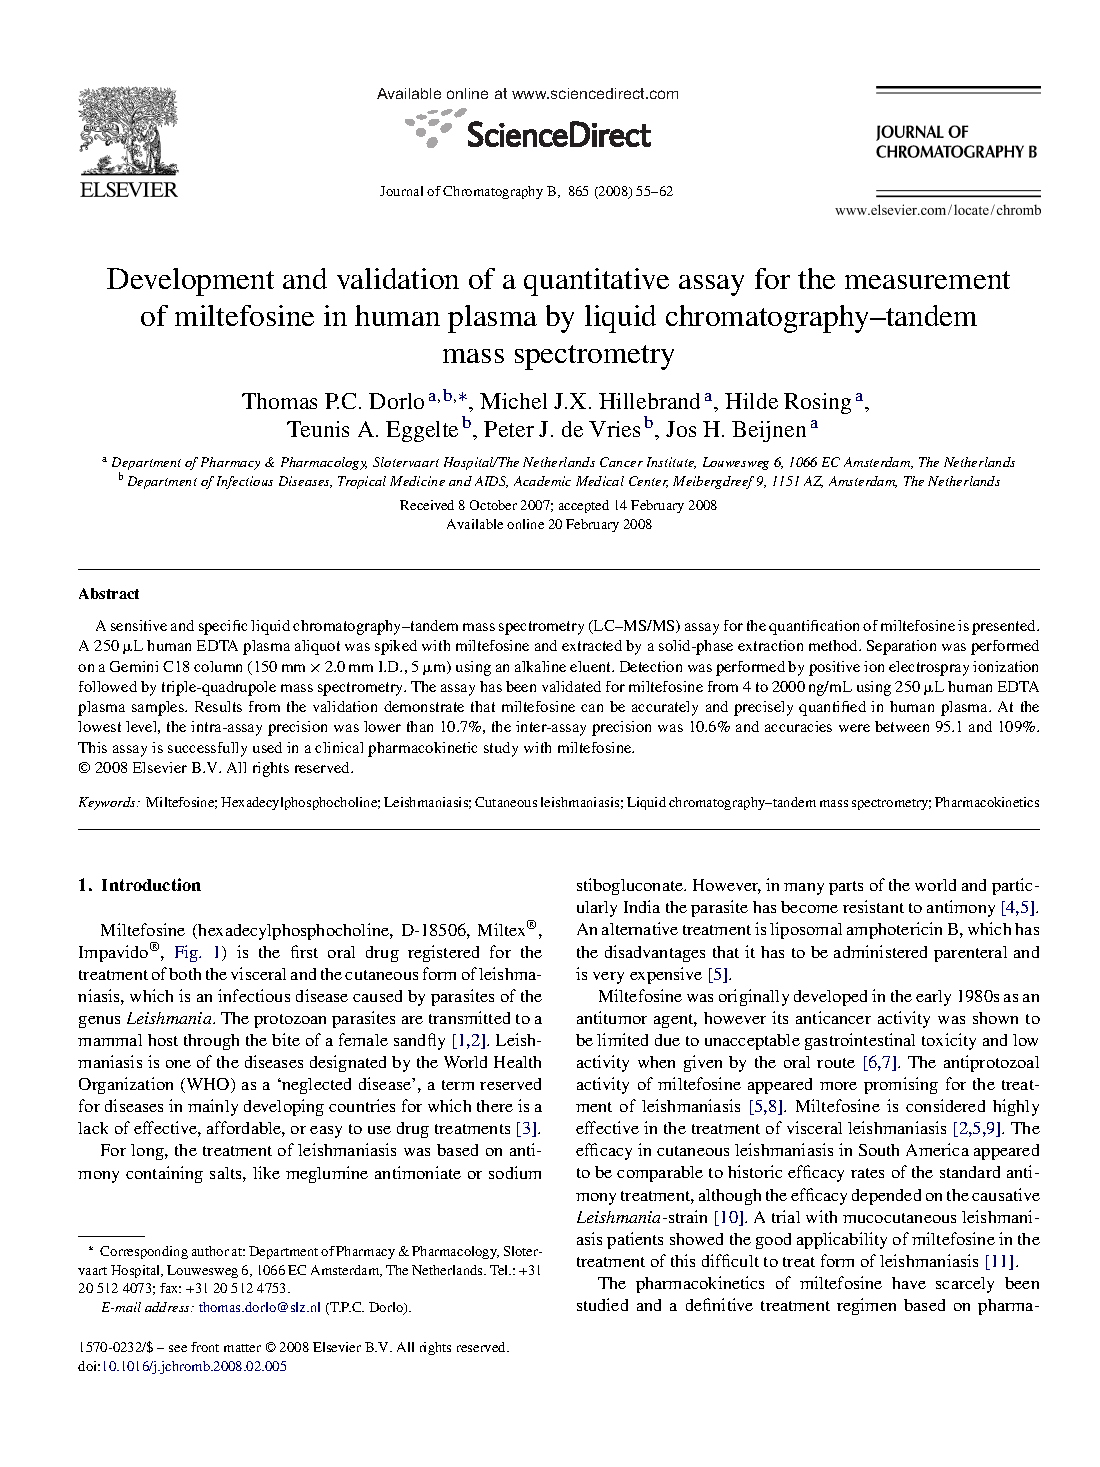  I want to click on Michel, so click(513, 401).
